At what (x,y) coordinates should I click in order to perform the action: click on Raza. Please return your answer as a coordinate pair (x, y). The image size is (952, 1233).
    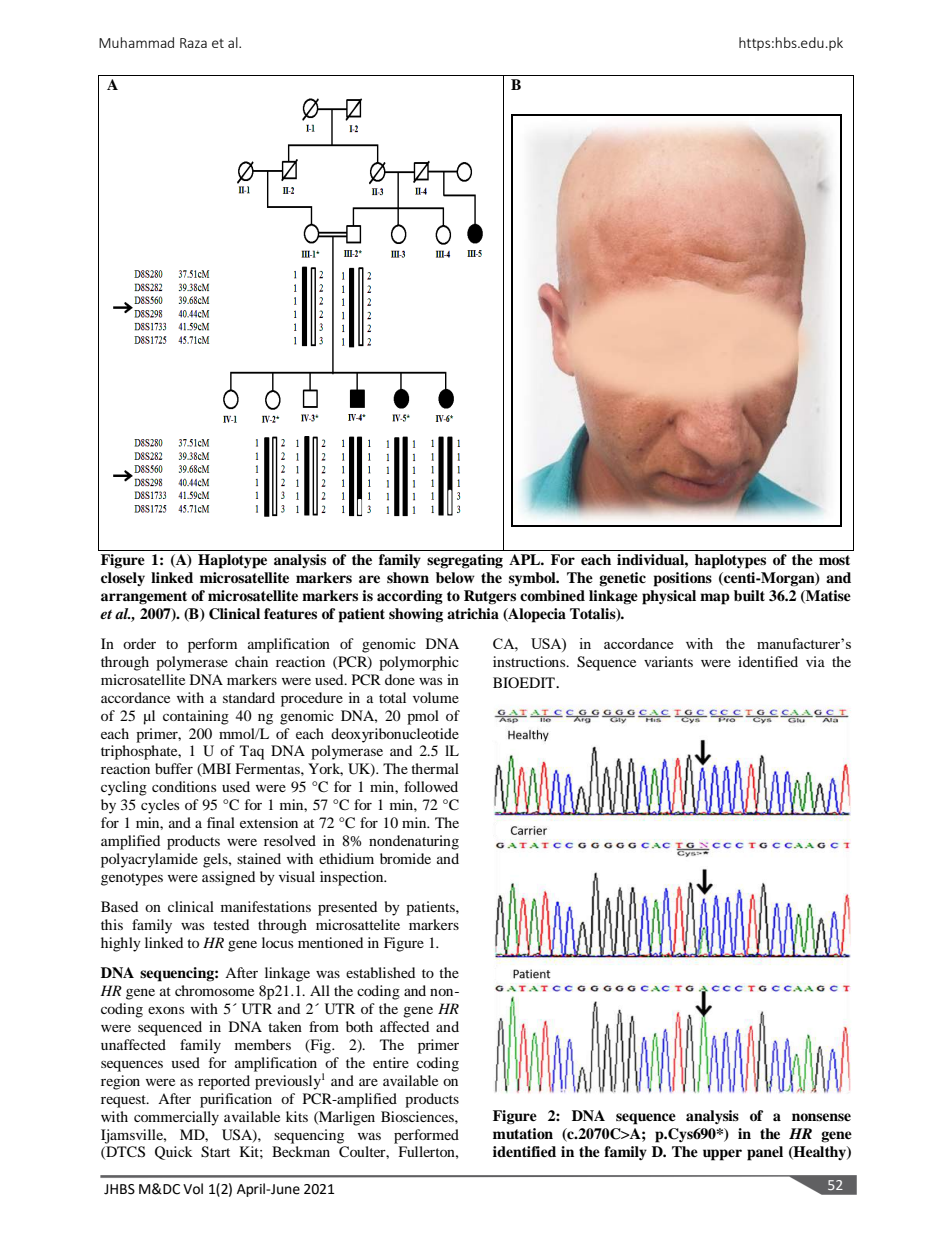
    Looking at the image, I should click on (193, 43).
